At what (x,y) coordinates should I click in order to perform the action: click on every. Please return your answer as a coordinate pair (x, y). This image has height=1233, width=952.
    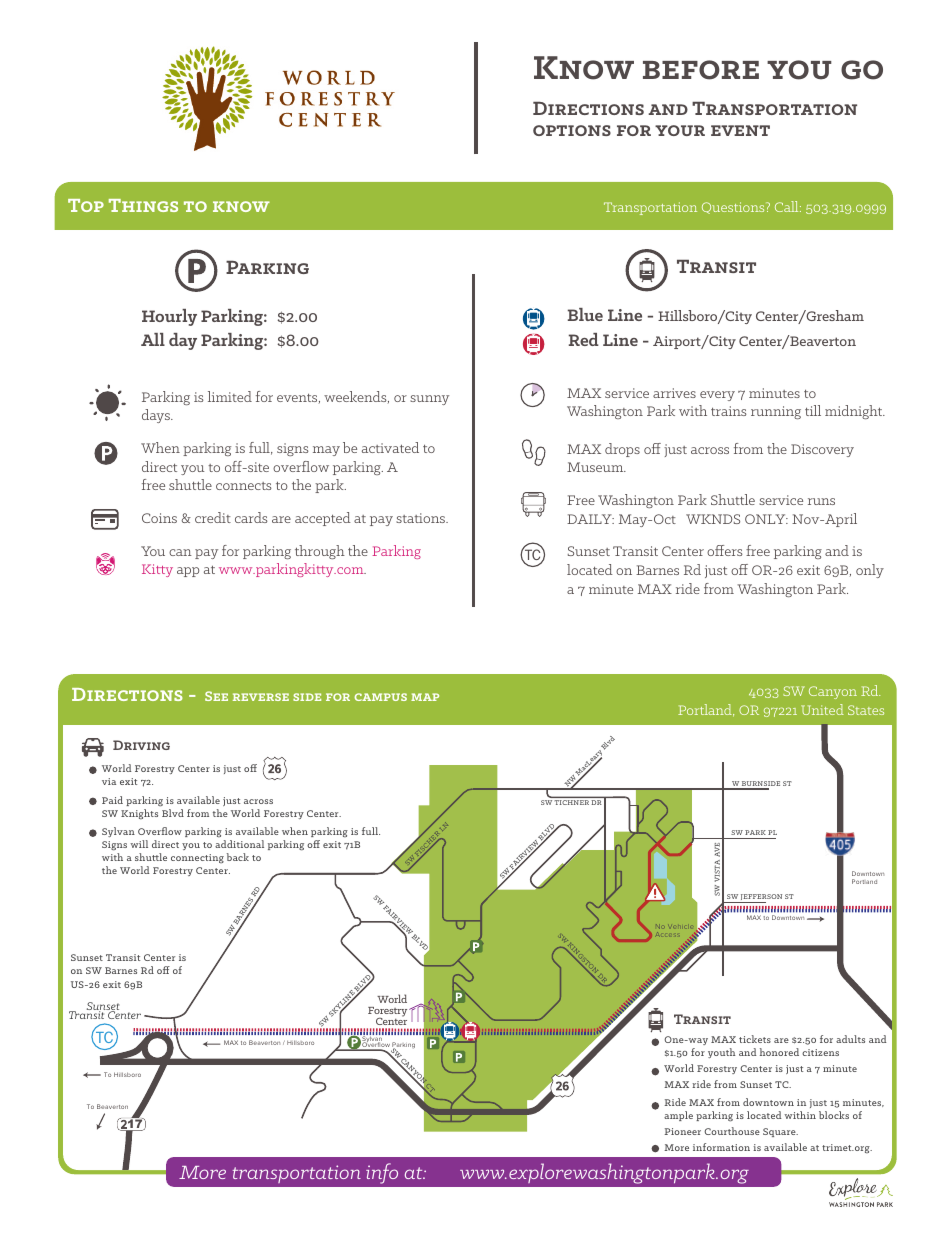
    Looking at the image, I should click on (717, 396).
